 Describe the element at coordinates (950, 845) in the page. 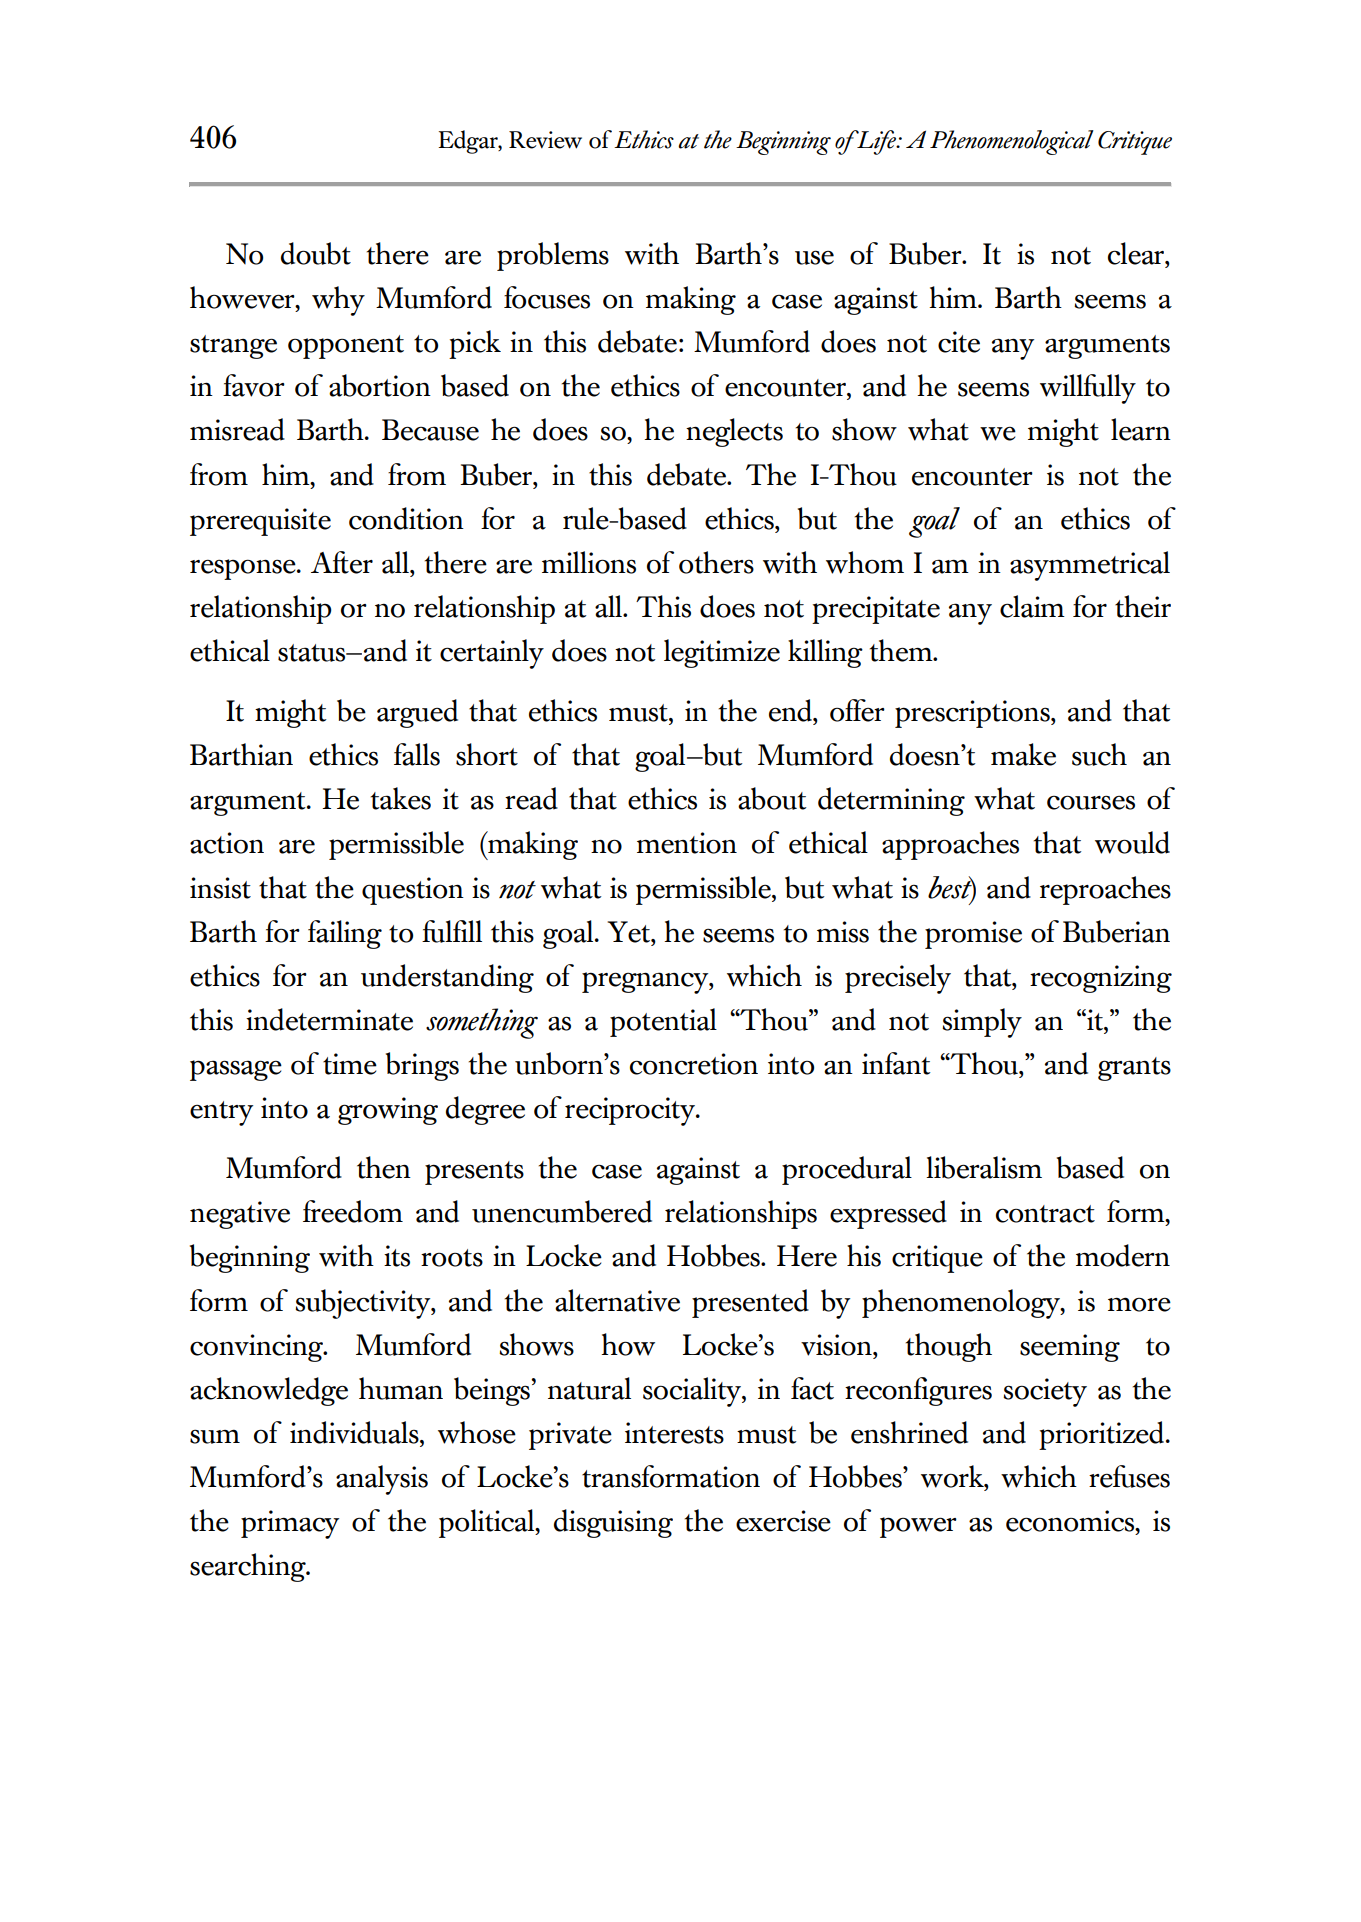

I see `approaches` at that location.
